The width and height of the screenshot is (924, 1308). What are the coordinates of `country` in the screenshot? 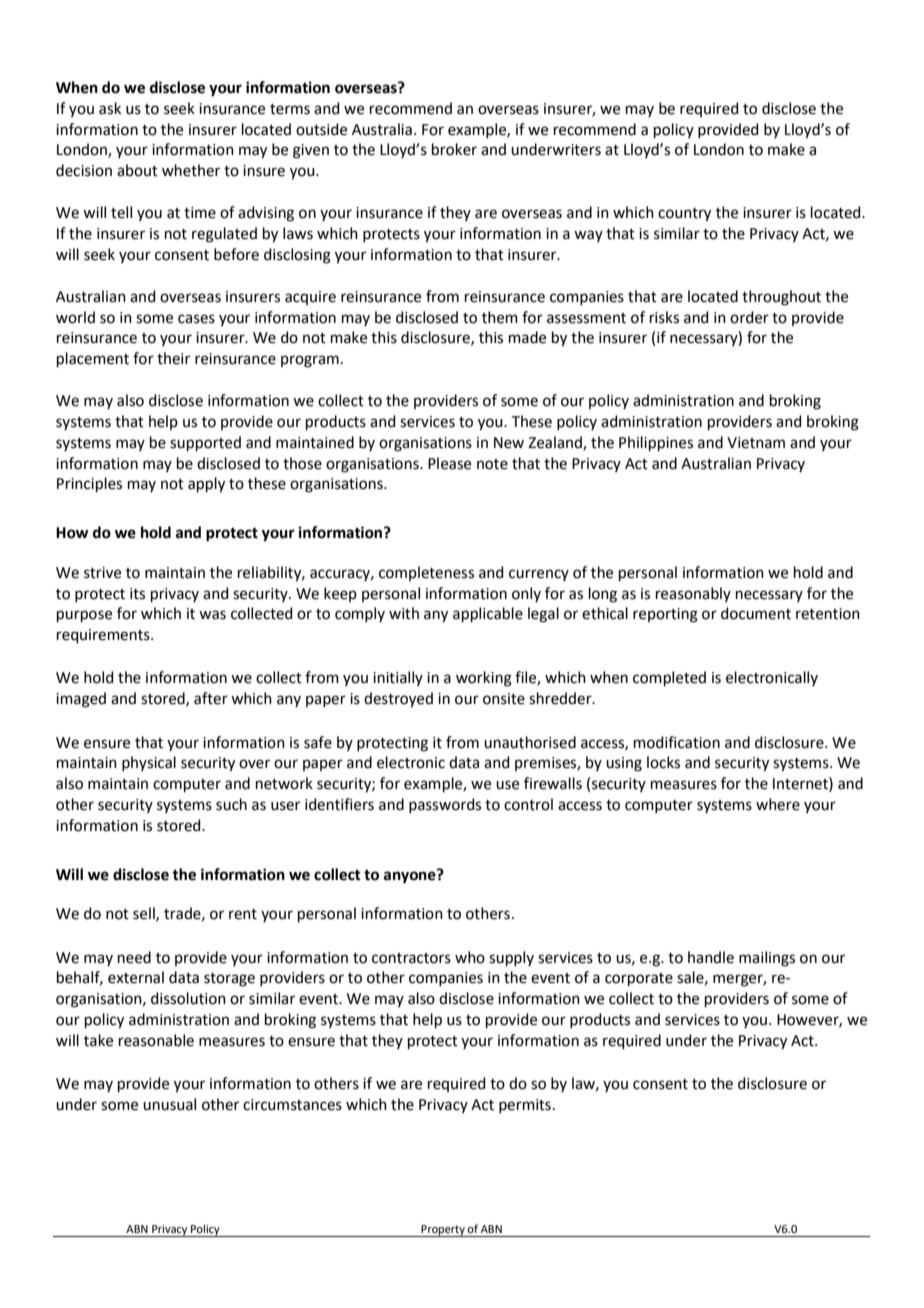 It's located at (684, 215).
